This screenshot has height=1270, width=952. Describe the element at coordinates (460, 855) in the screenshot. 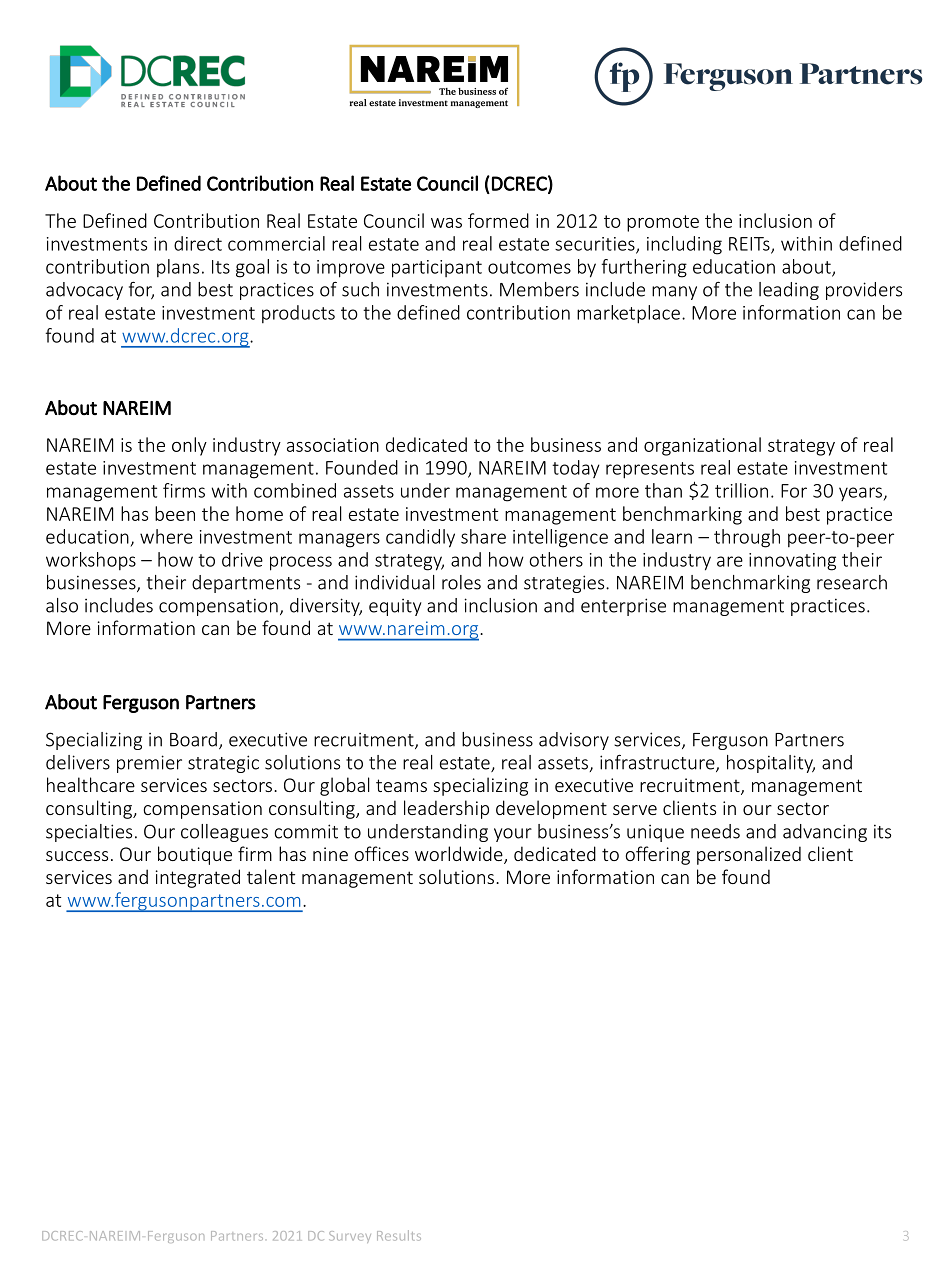

I see `worldwide` at that location.
